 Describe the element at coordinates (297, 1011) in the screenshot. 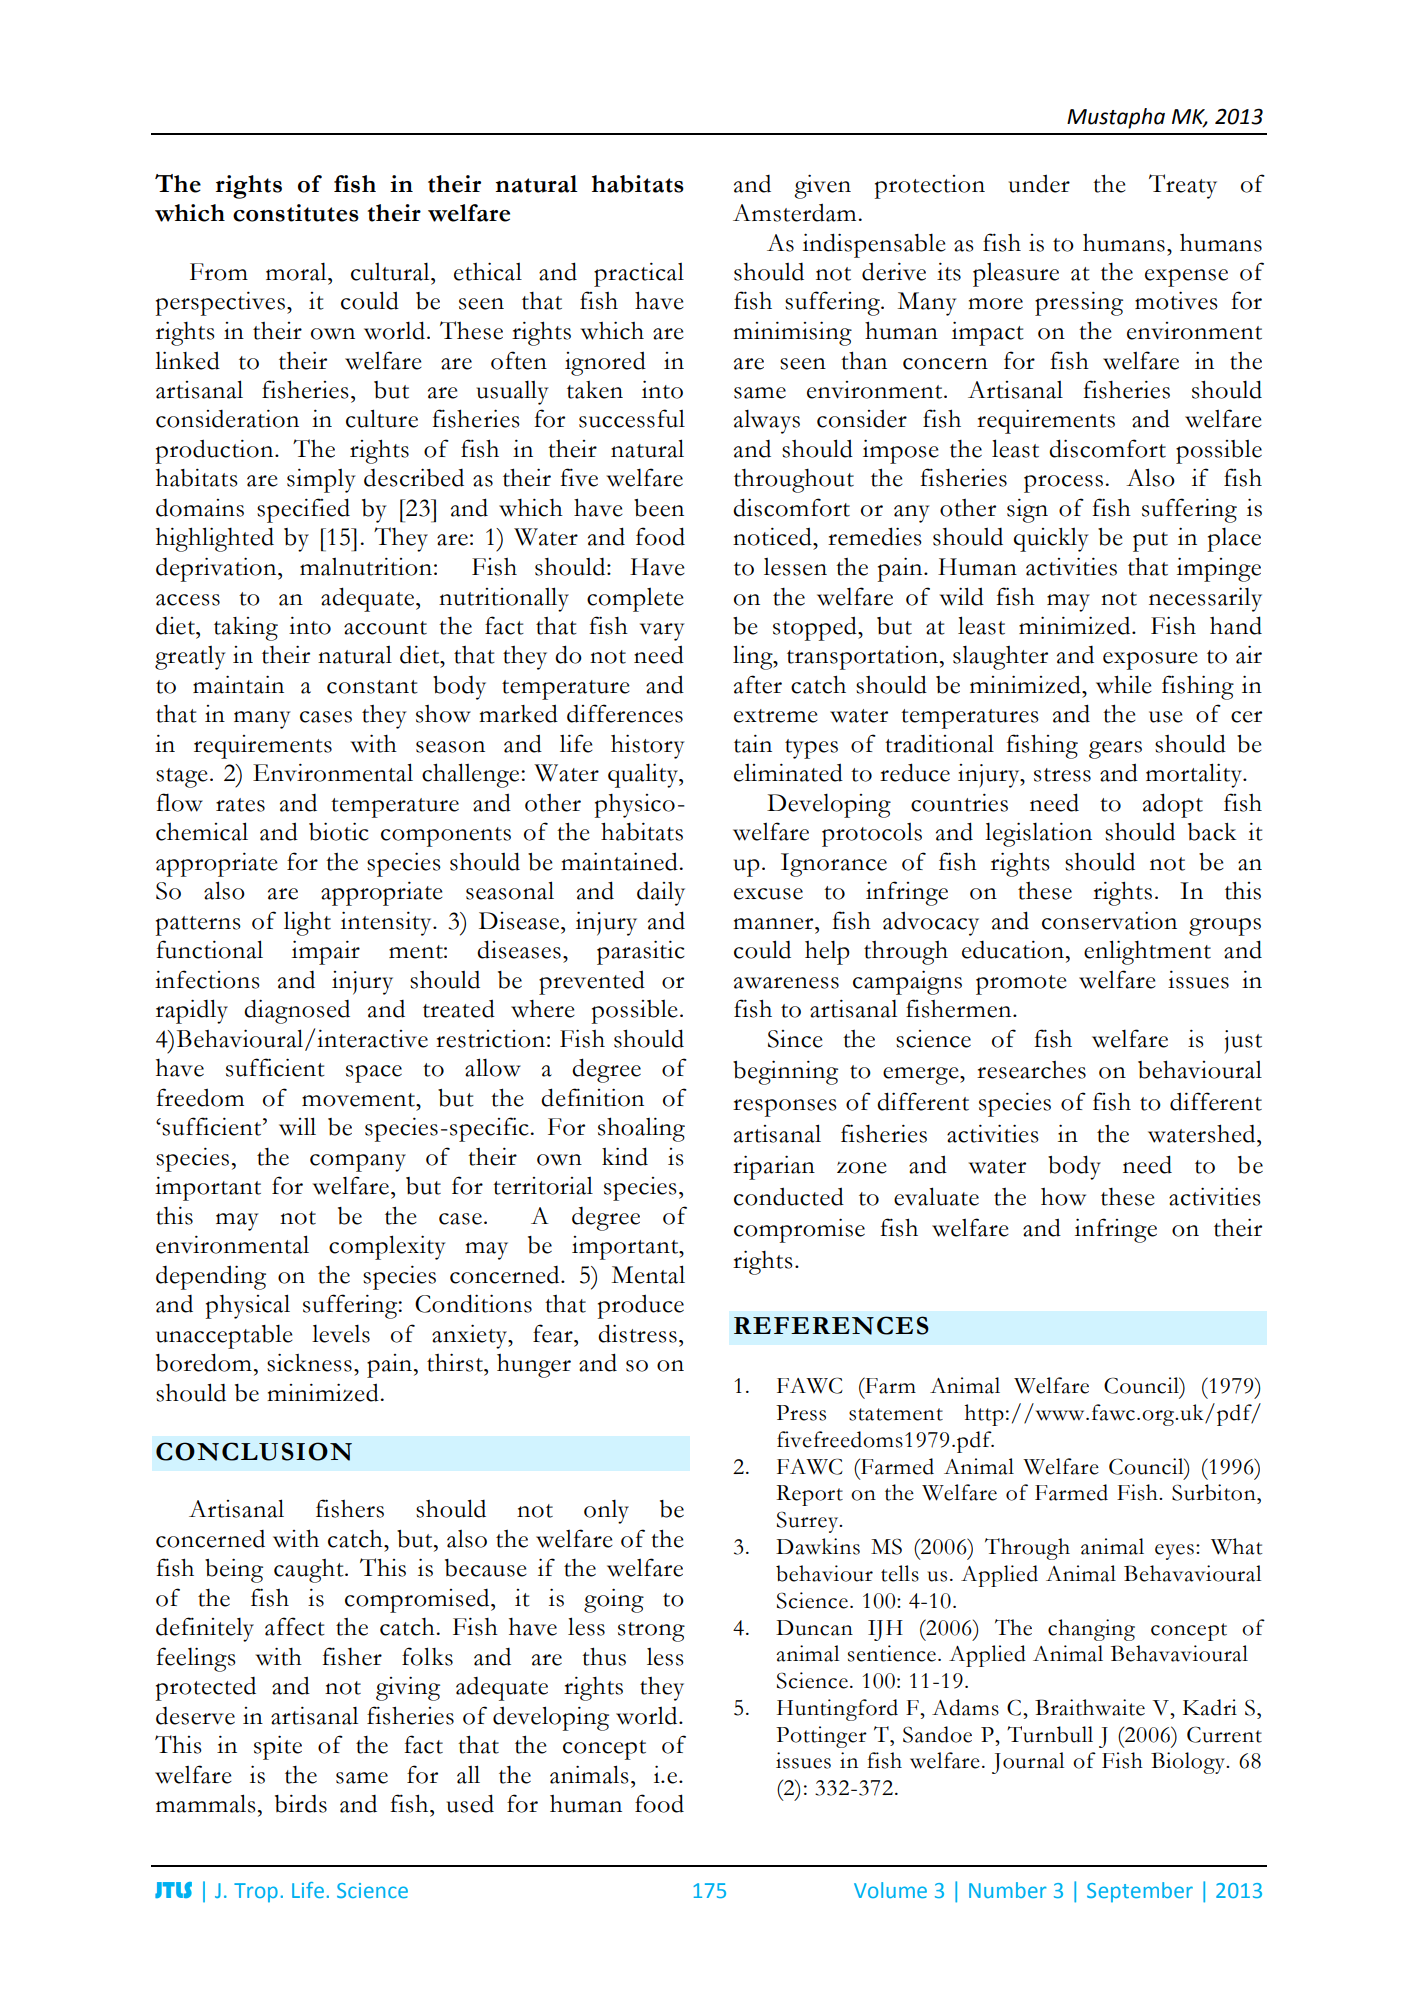

I see `diagnosed` at that location.
